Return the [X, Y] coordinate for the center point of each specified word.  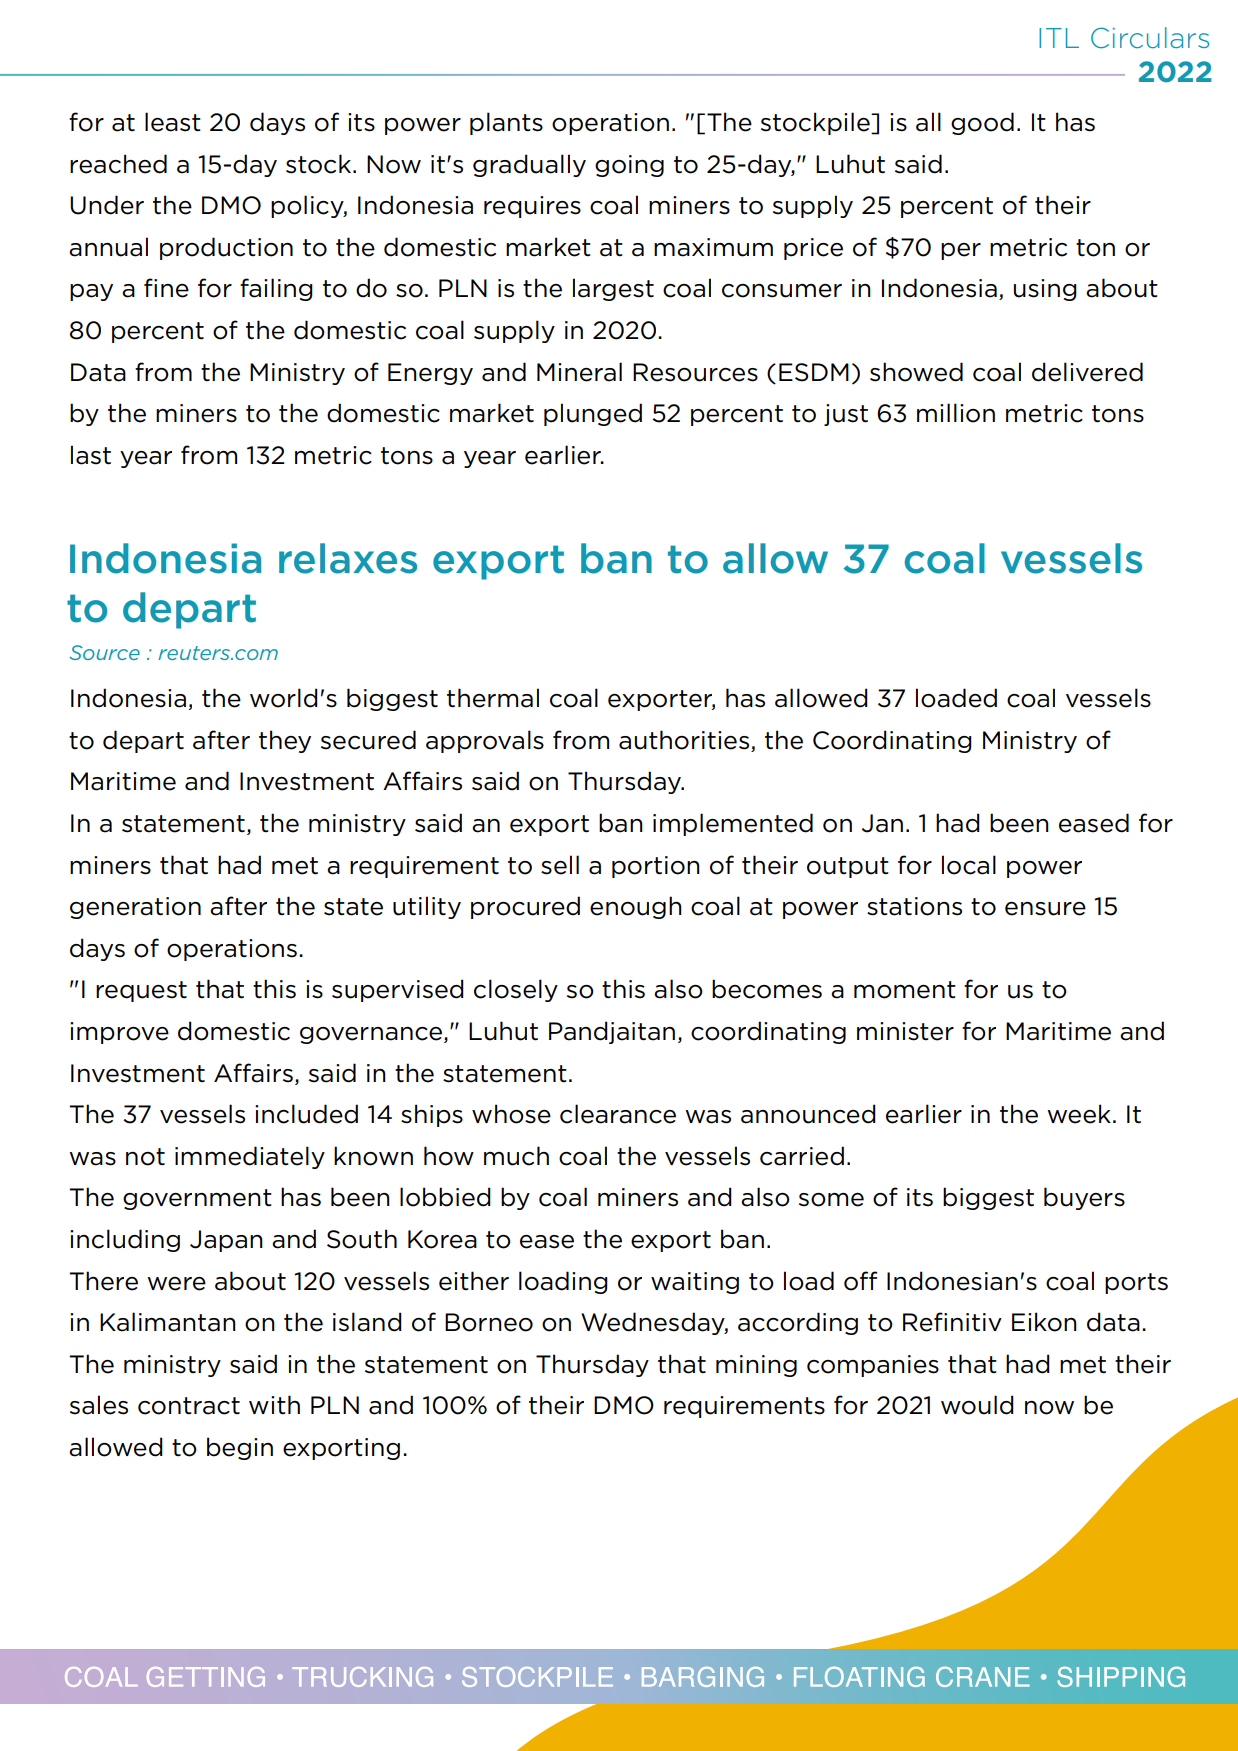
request [141, 991]
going [629, 166]
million [956, 413]
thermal [493, 698]
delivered [1087, 372]
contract [189, 1406]
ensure [1045, 909]
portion [656, 867]
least [173, 122]
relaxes [348, 558]
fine [166, 288]
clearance [618, 1114]
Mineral [579, 372]
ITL [1059, 38]
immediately [250, 1157]
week [1079, 1114]
